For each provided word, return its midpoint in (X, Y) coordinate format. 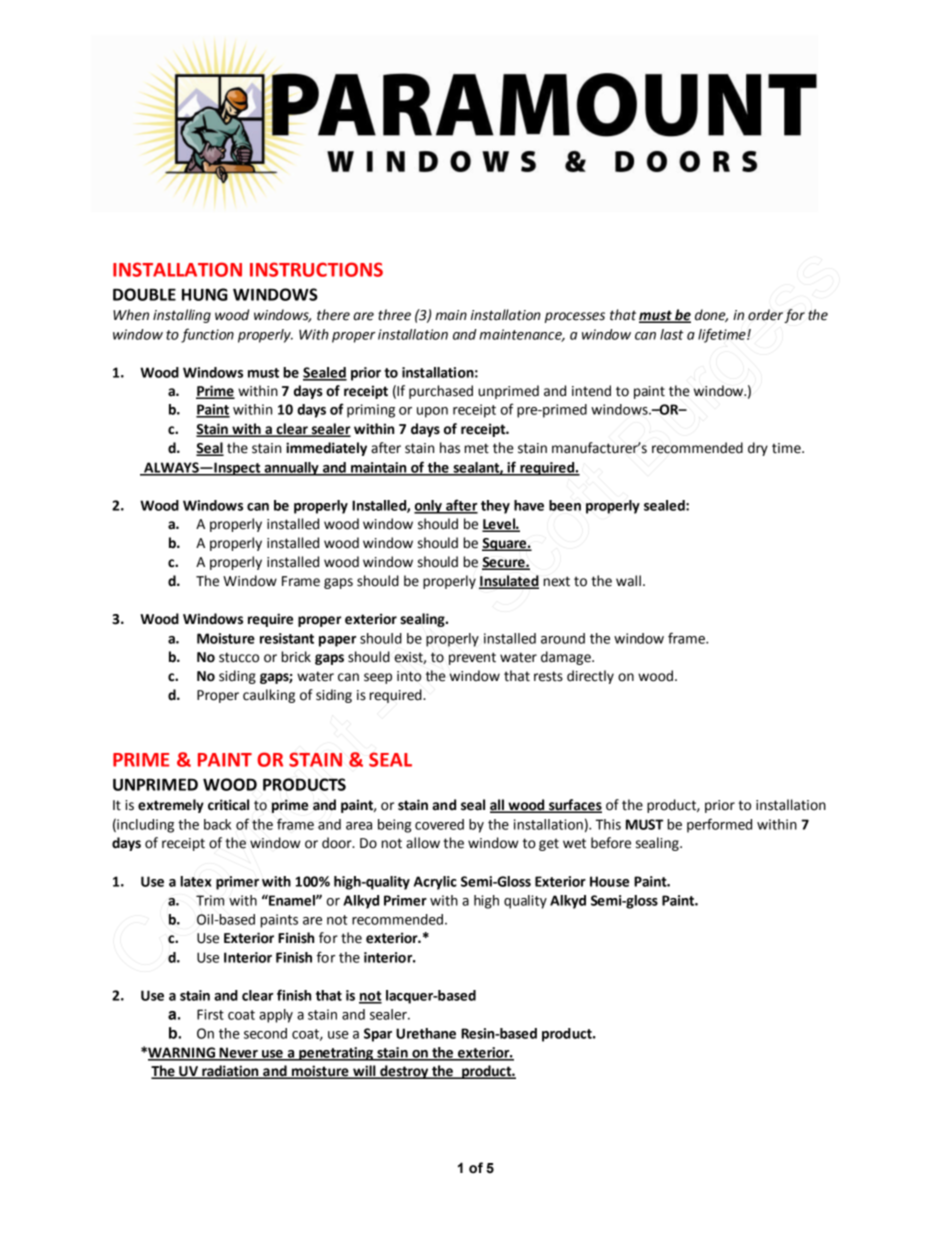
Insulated (509, 581)
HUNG (205, 294)
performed (719, 825)
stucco (239, 657)
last (672, 334)
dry (758, 449)
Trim (210, 900)
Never (238, 1053)
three (394, 315)
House (609, 881)
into (409, 676)
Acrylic (435, 883)
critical (228, 805)
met (477, 448)
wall (628, 581)
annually (291, 469)
